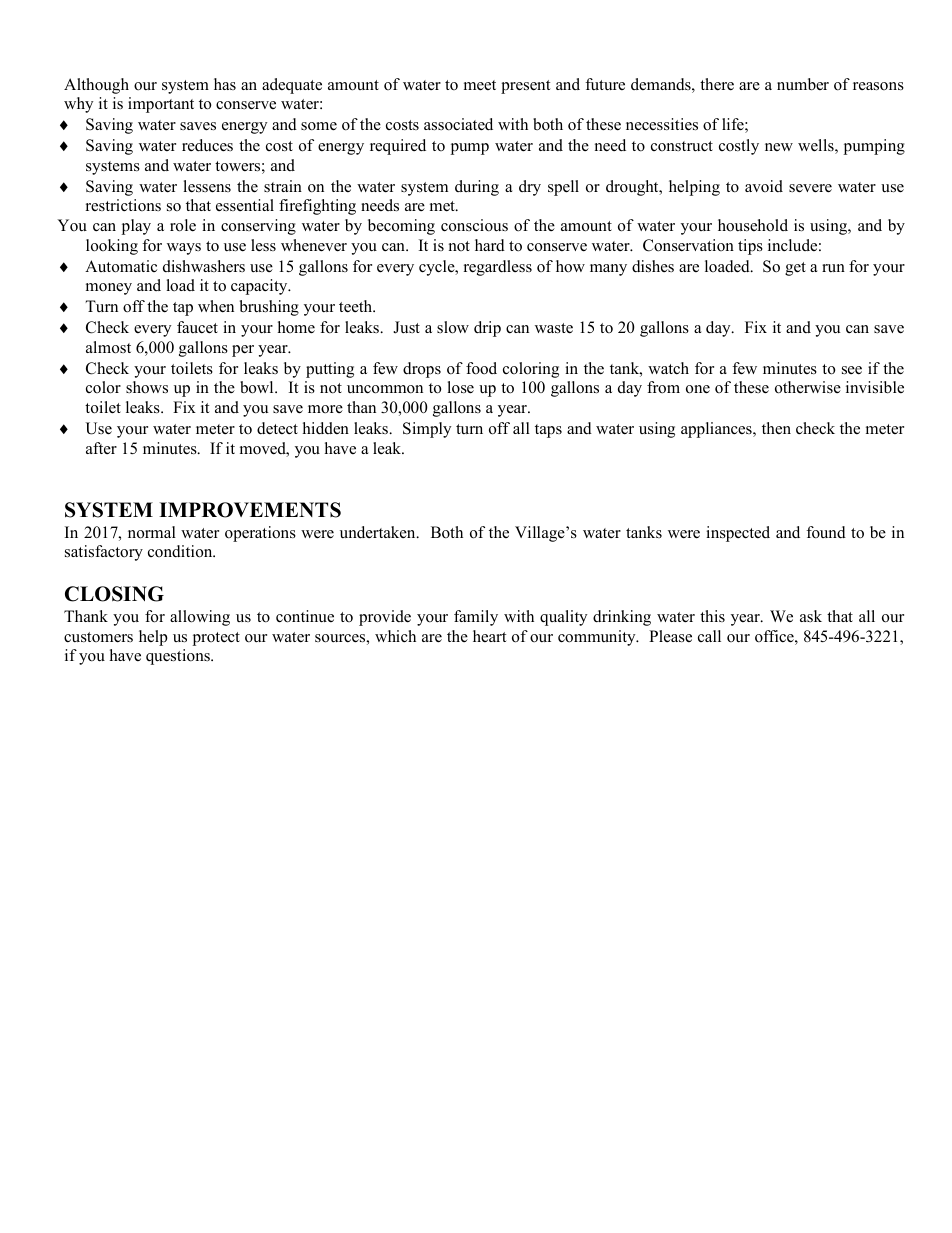  What do you see at coordinates (216, 639) in the screenshot?
I see `protect` at bounding box center [216, 639].
